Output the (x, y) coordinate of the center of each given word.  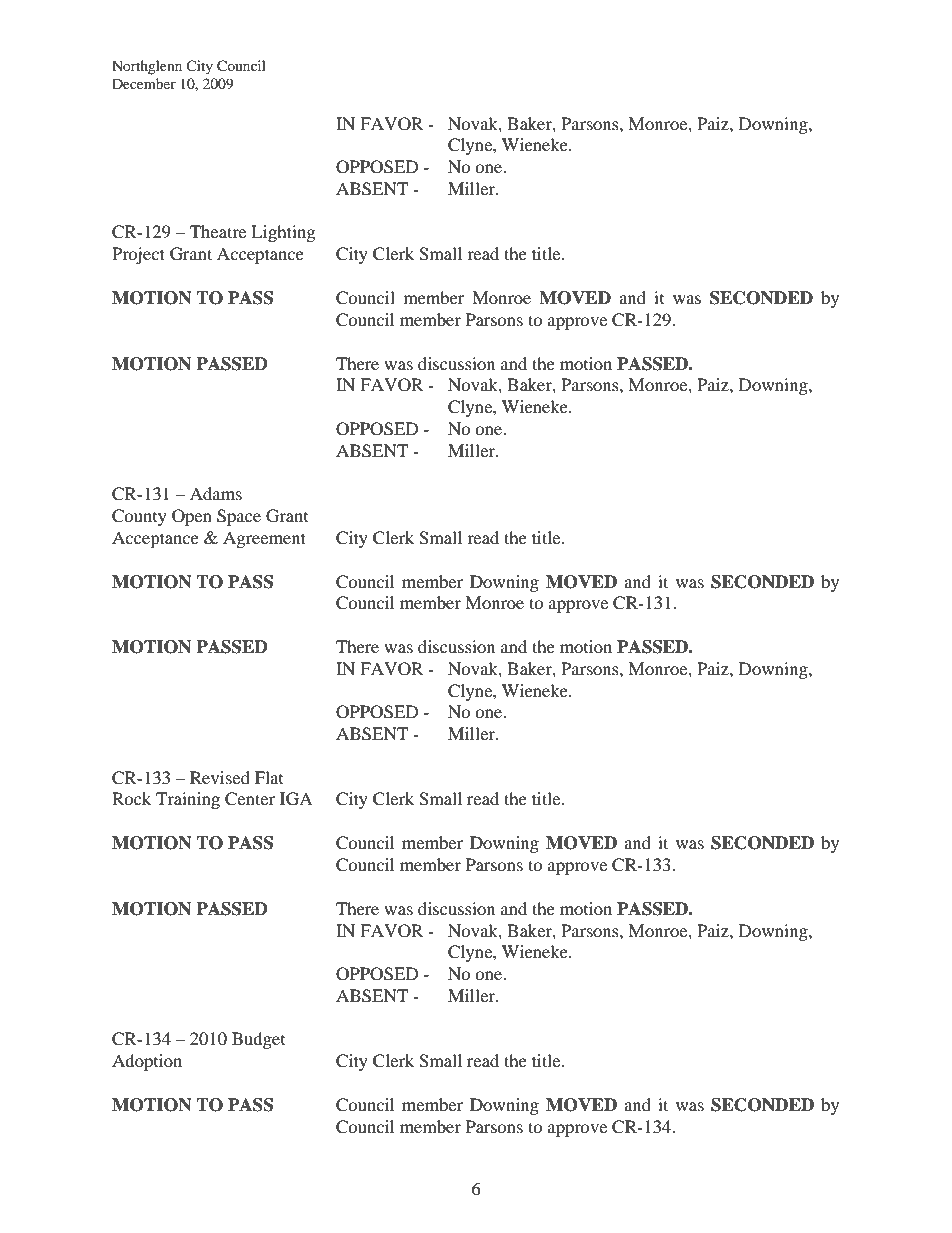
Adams (216, 493)
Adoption (147, 1062)
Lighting (283, 233)
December (144, 83)
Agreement (264, 539)
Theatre (218, 231)
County (139, 517)
